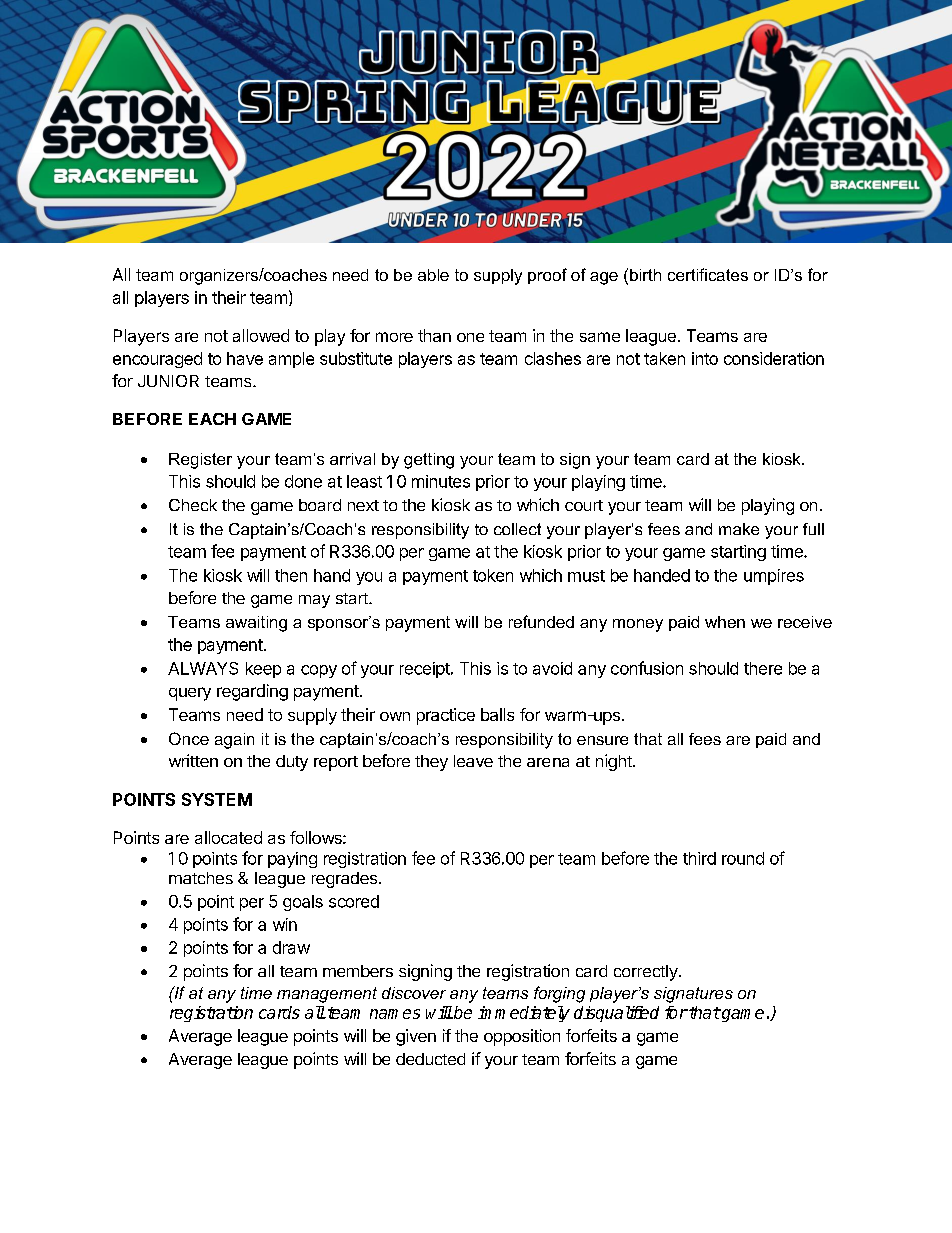 This screenshot has width=952, height=1233. What do you see at coordinates (261, 335) in the screenshot?
I see `allowed` at bounding box center [261, 335].
